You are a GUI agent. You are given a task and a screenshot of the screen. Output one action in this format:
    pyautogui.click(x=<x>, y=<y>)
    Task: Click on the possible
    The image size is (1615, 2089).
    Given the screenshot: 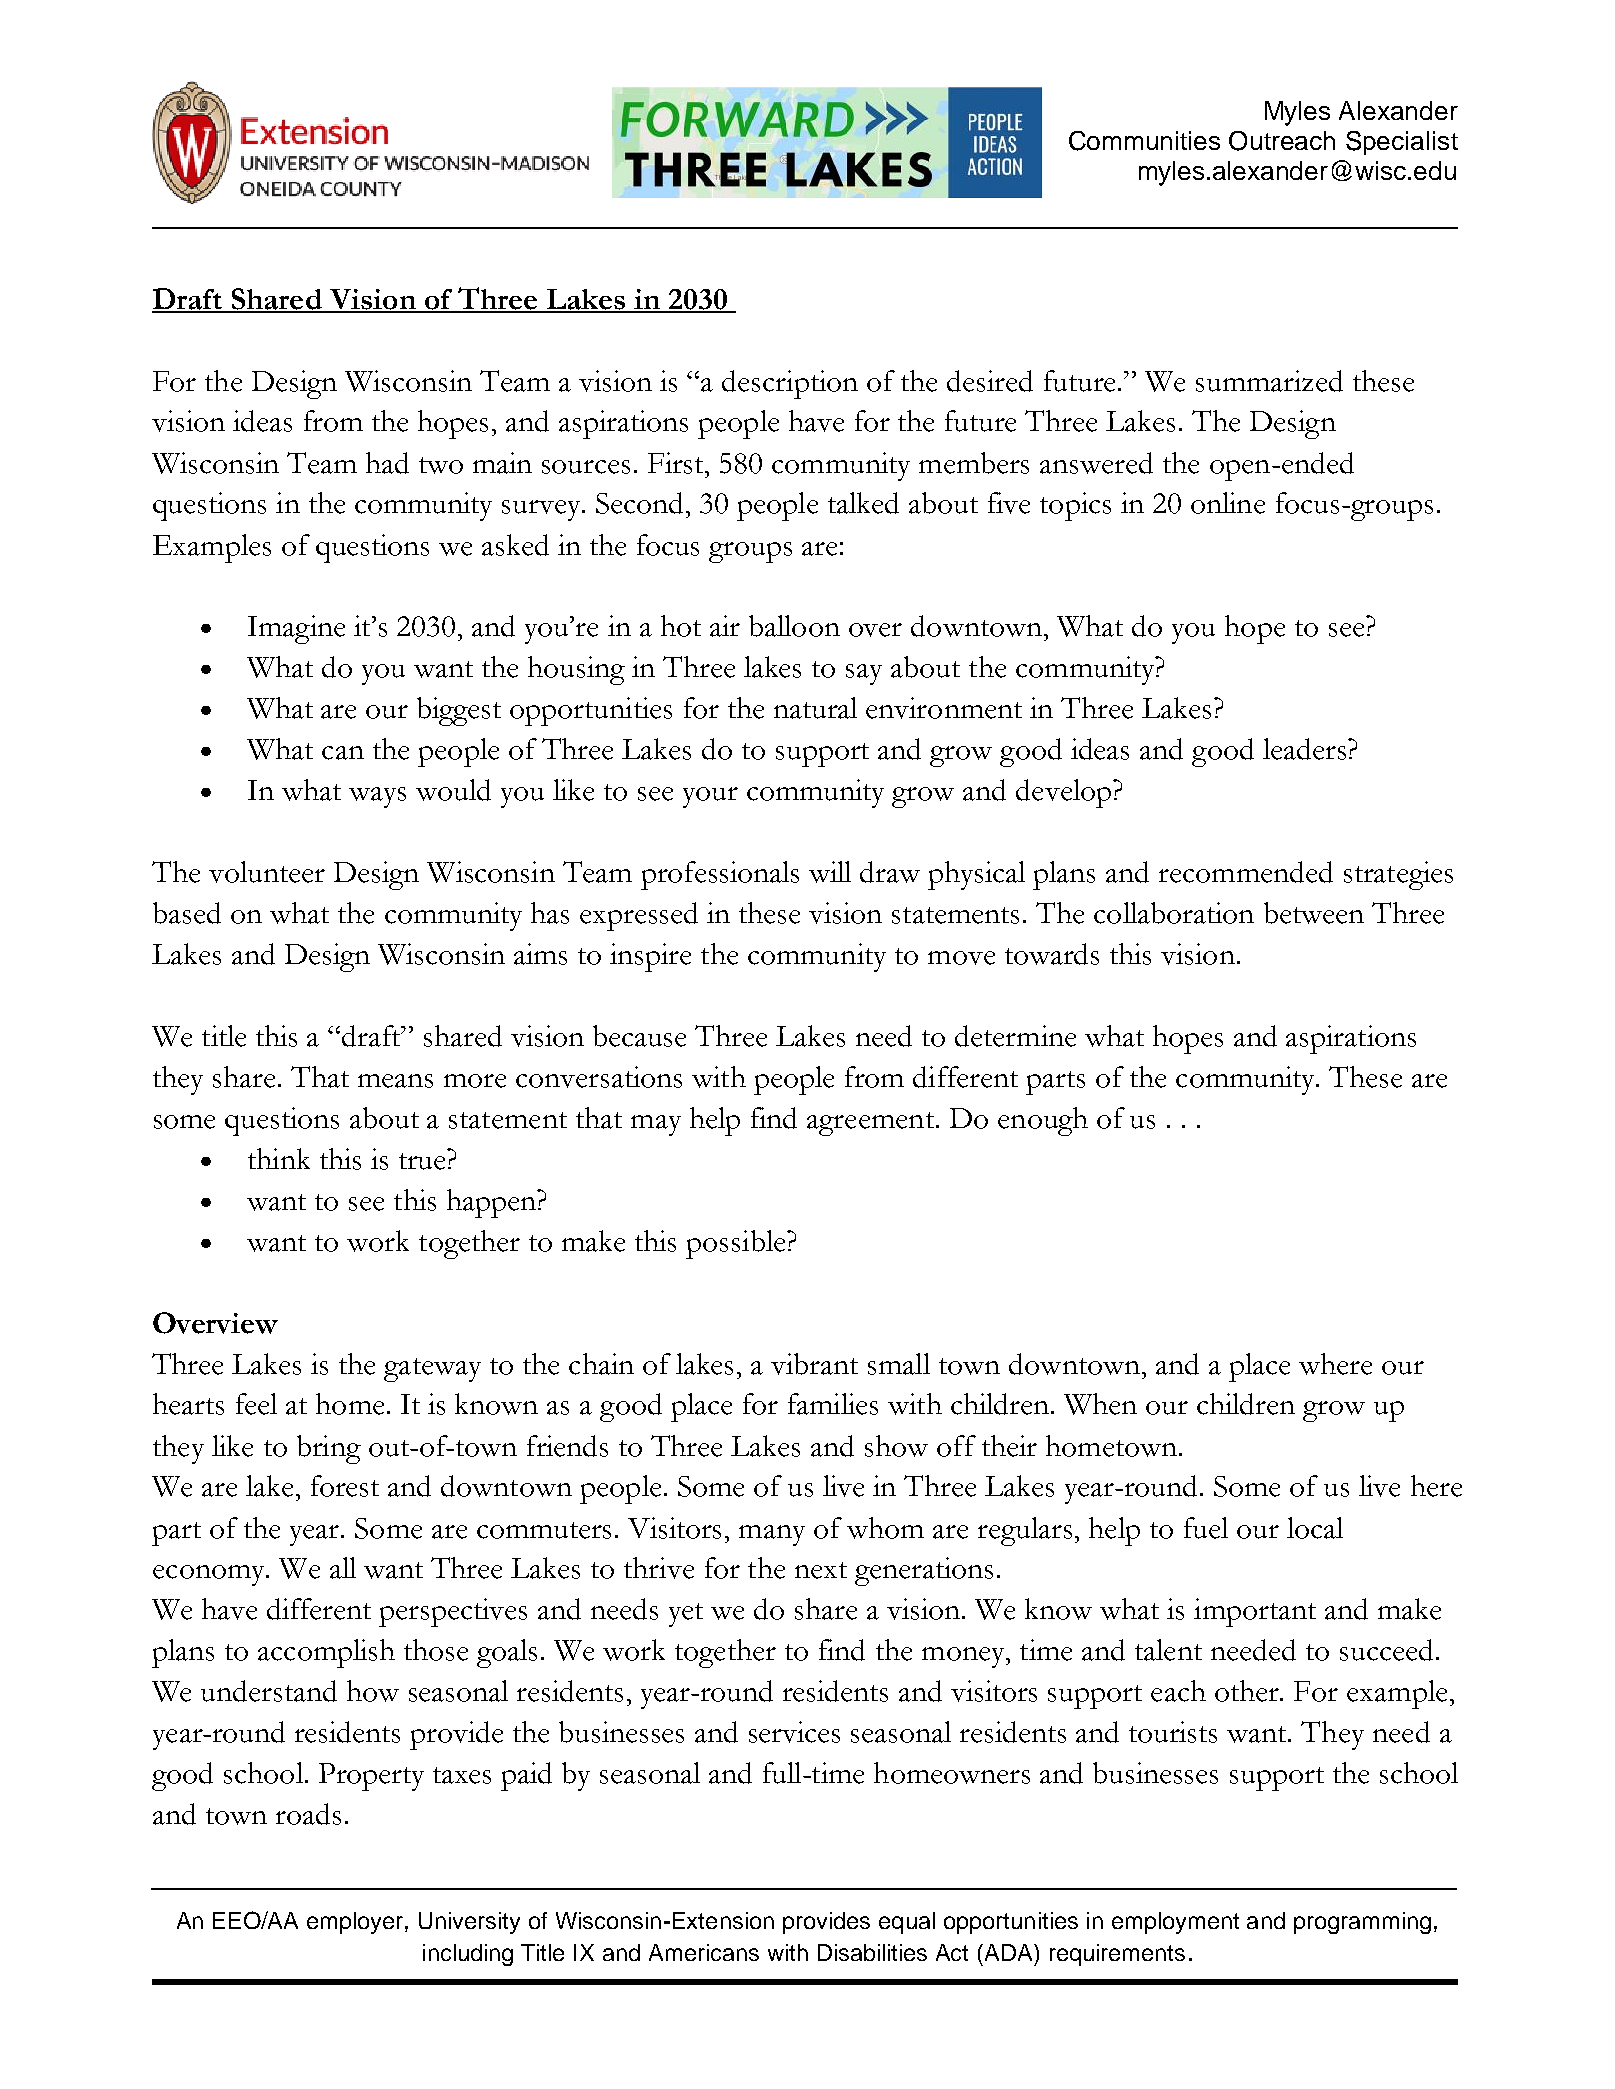 What is the action you would take?
    pyautogui.click(x=737, y=1244)
